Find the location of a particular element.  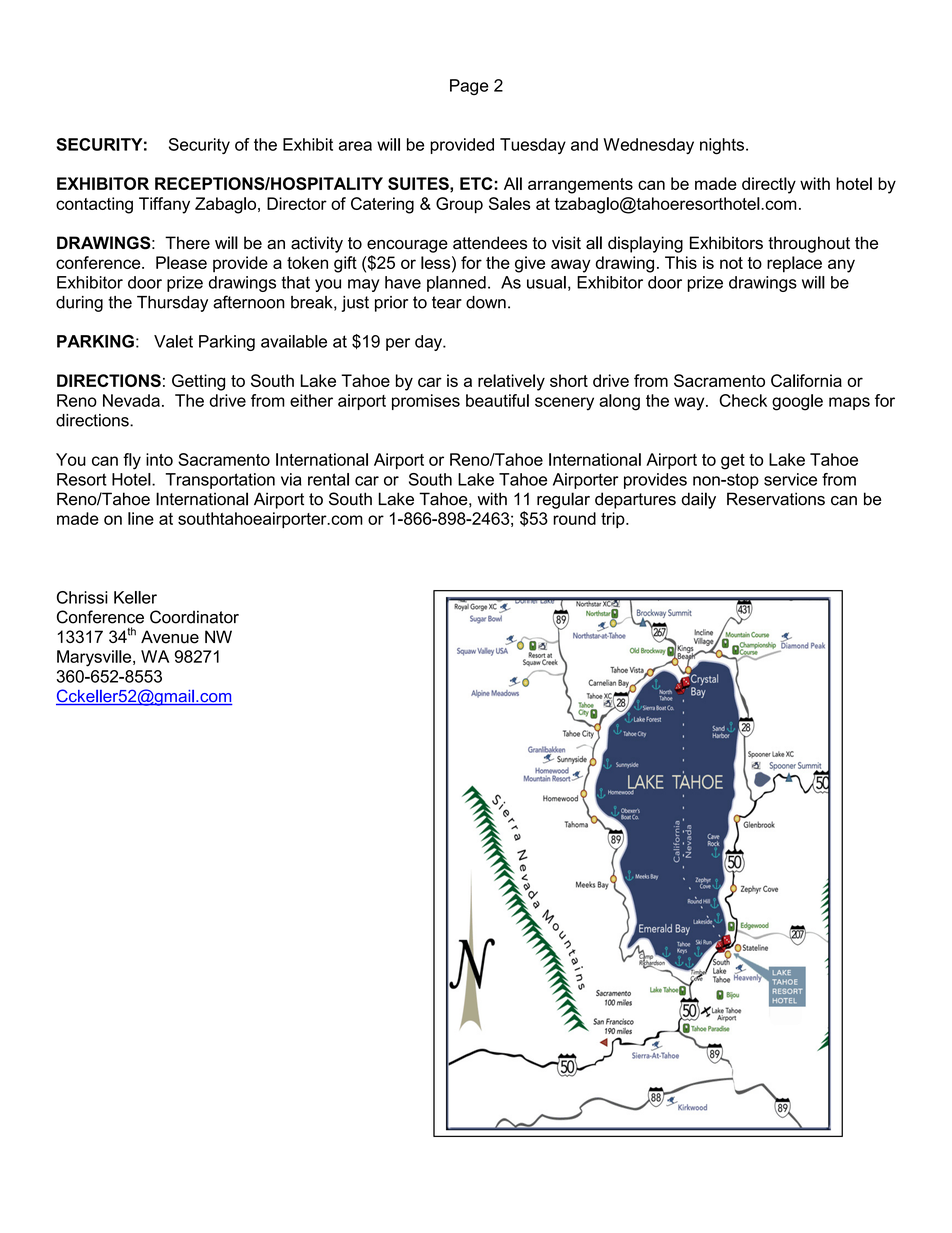

Coordinator is located at coordinates (194, 617).
